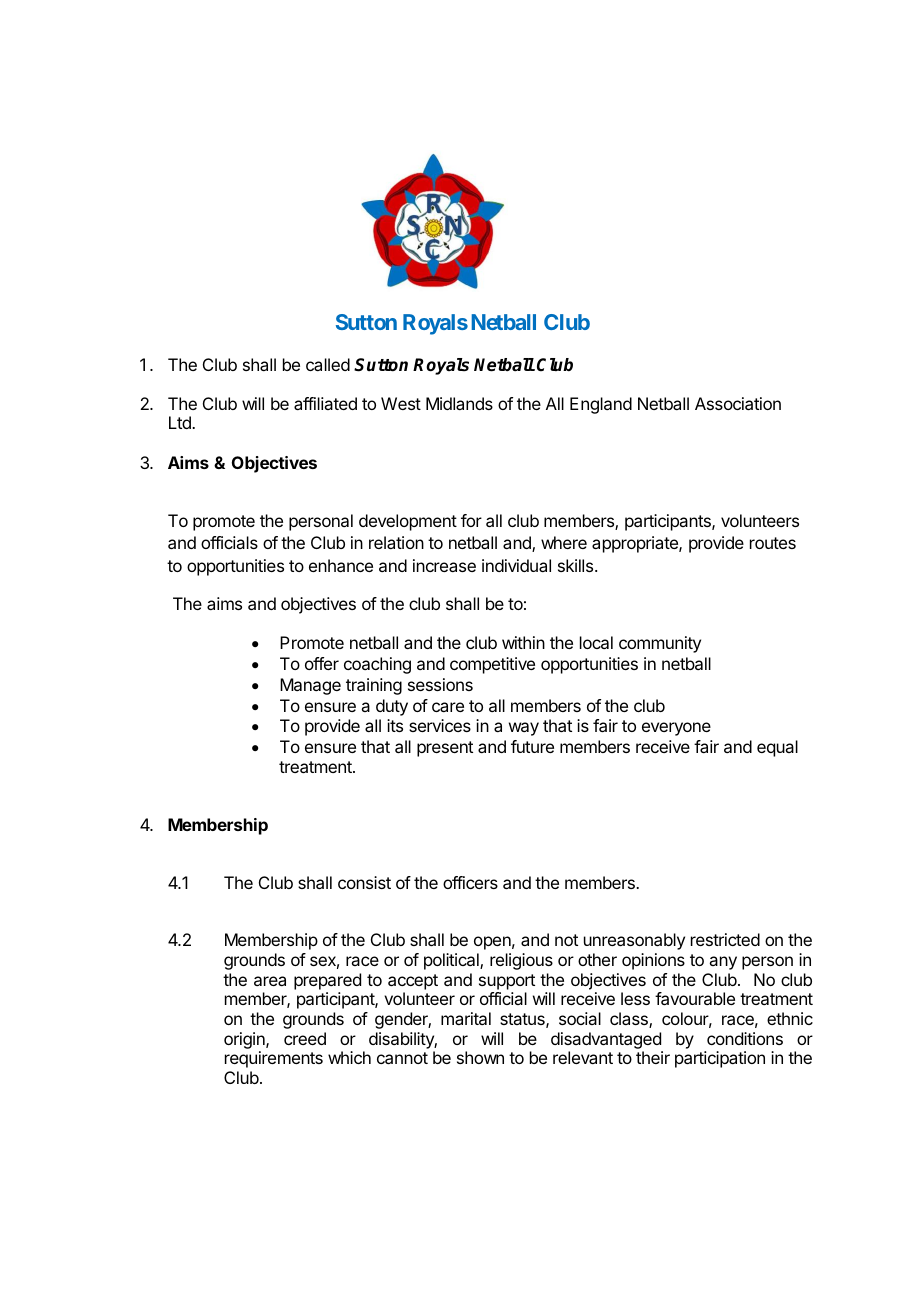 Image resolution: width=924 pixels, height=1308 pixels. I want to click on conditions, so click(745, 1038).
